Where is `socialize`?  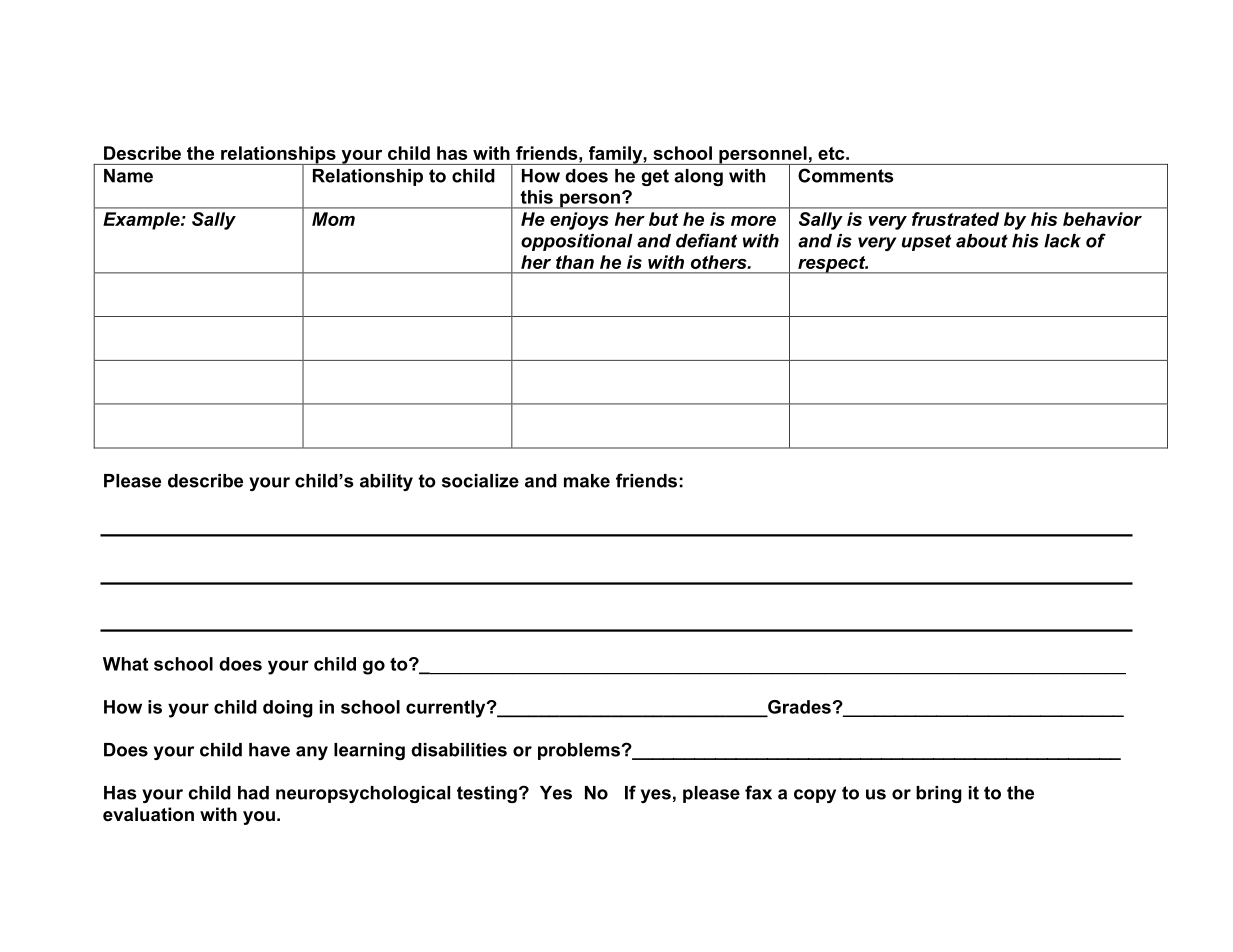
socialize is located at coordinates (480, 481).
